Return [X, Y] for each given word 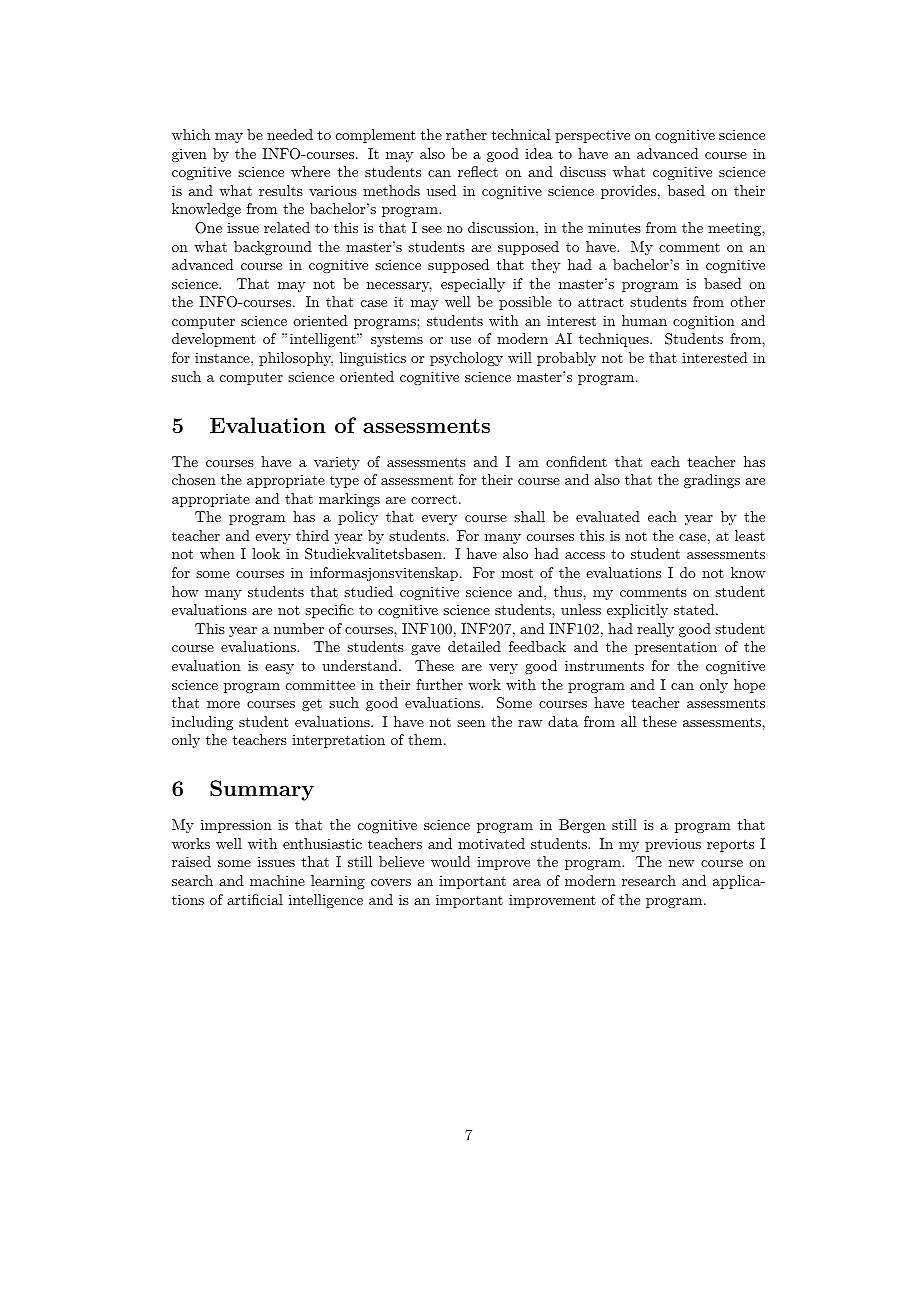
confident [576, 461]
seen [471, 723]
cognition [704, 322]
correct [434, 499]
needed [290, 134]
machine [277, 880]
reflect [478, 171]
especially [473, 285]
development [214, 340]
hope [749, 686]
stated [694, 609]
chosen [194, 479]
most [517, 573]
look [266, 553]
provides [628, 192]
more [223, 704]
